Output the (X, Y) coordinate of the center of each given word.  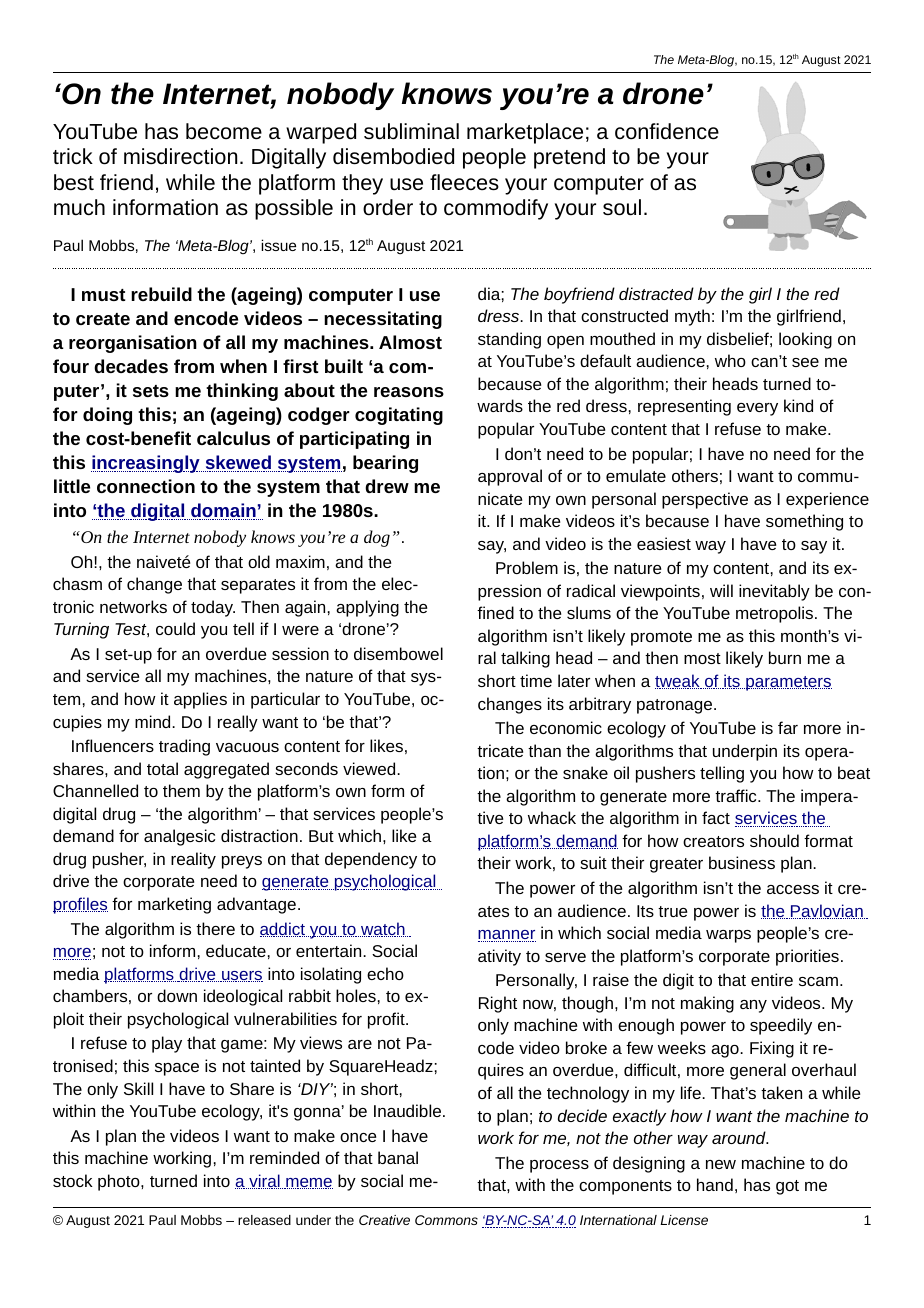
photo (120, 1182)
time (536, 680)
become (224, 131)
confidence (667, 131)
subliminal (411, 131)
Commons (446, 1220)
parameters (788, 683)
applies (200, 700)
